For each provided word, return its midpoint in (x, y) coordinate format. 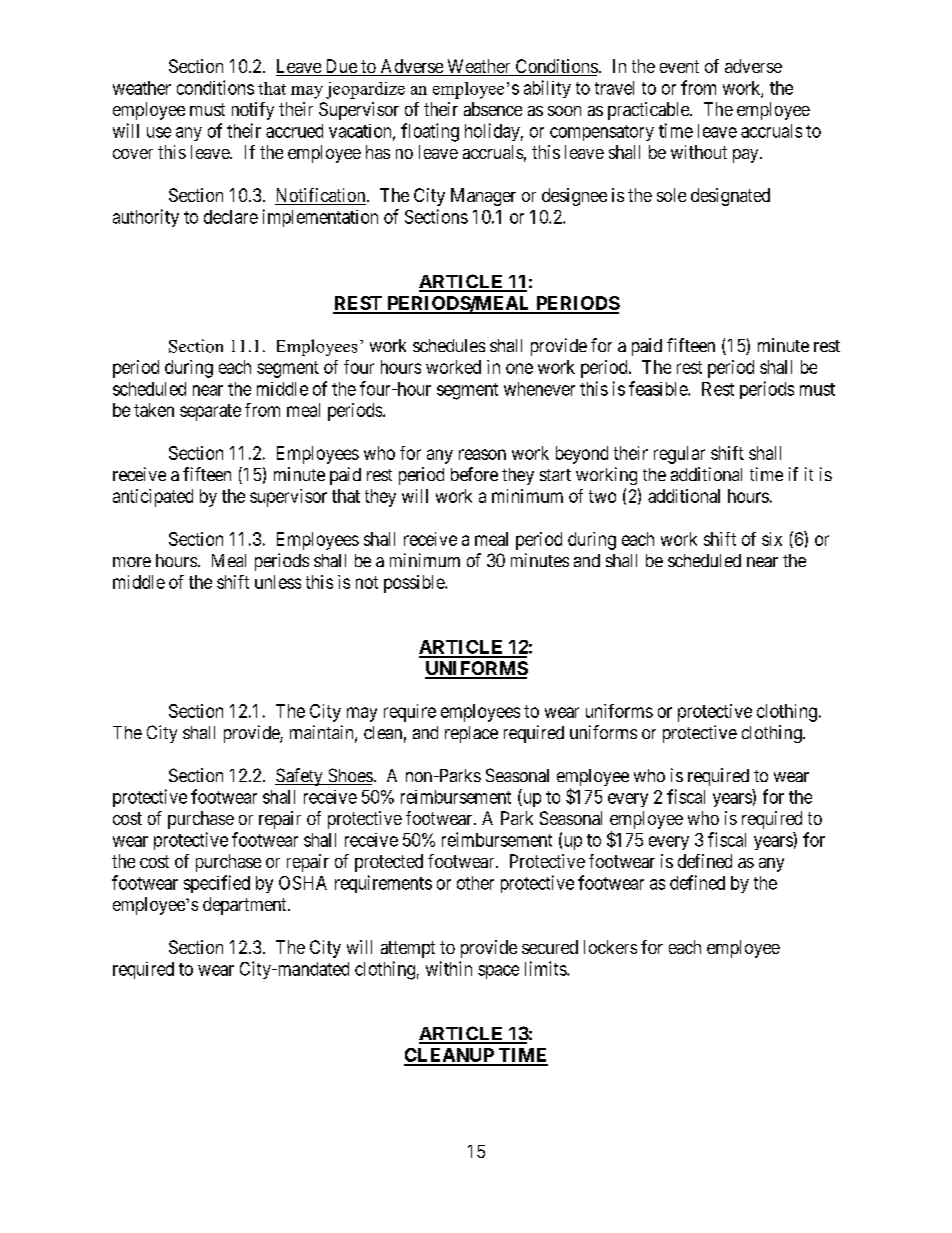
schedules (449, 345)
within (449, 968)
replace (471, 734)
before (474, 474)
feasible (659, 388)
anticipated (153, 498)
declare (231, 217)
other (475, 883)
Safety (300, 777)
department (246, 906)
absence (493, 109)
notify (253, 111)
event (679, 66)
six (772, 539)
